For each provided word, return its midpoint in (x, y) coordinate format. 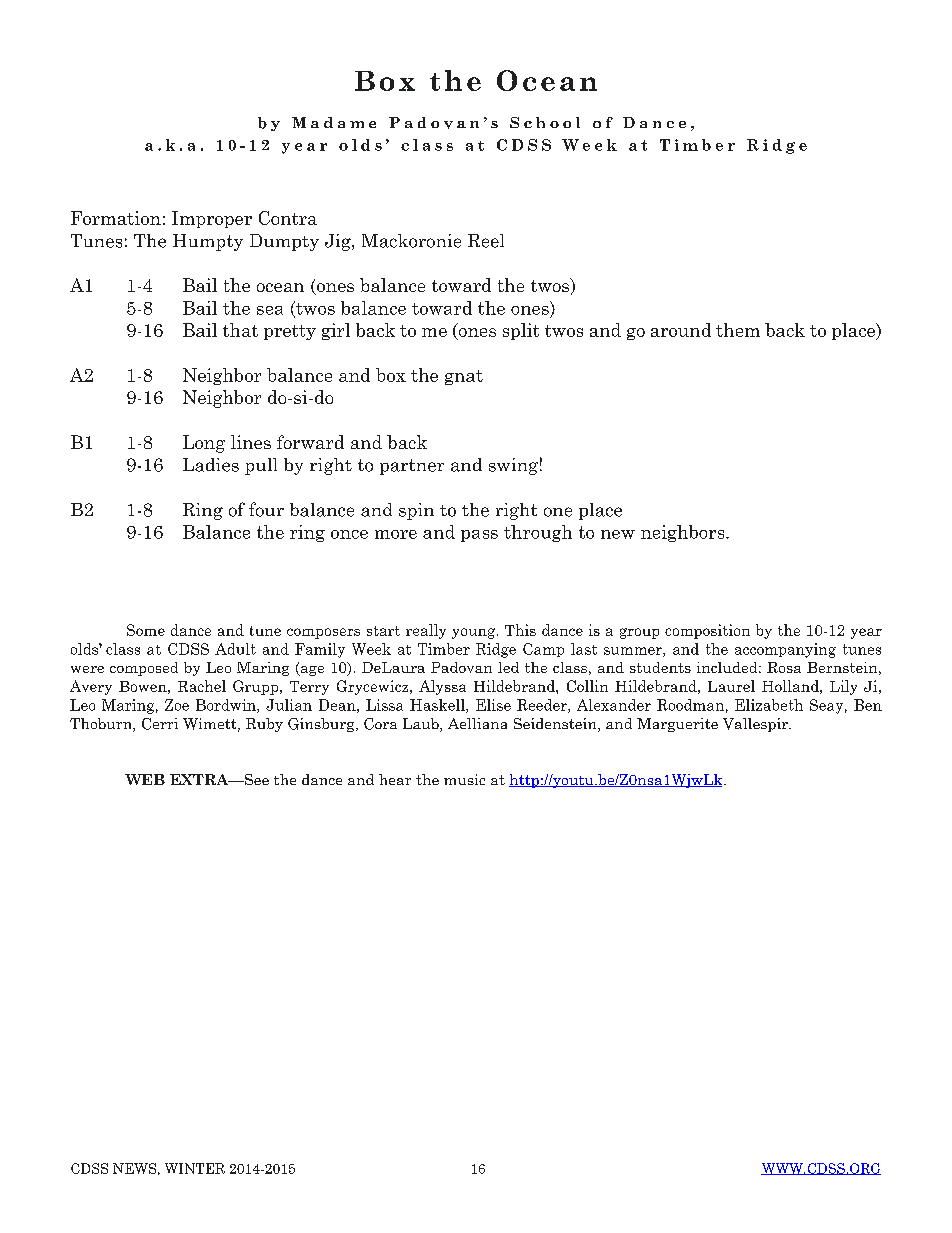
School (545, 122)
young (475, 633)
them (738, 330)
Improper (212, 219)
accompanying (785, 650)
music (464, 779)
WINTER (195, 1168)
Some (146, 630)
